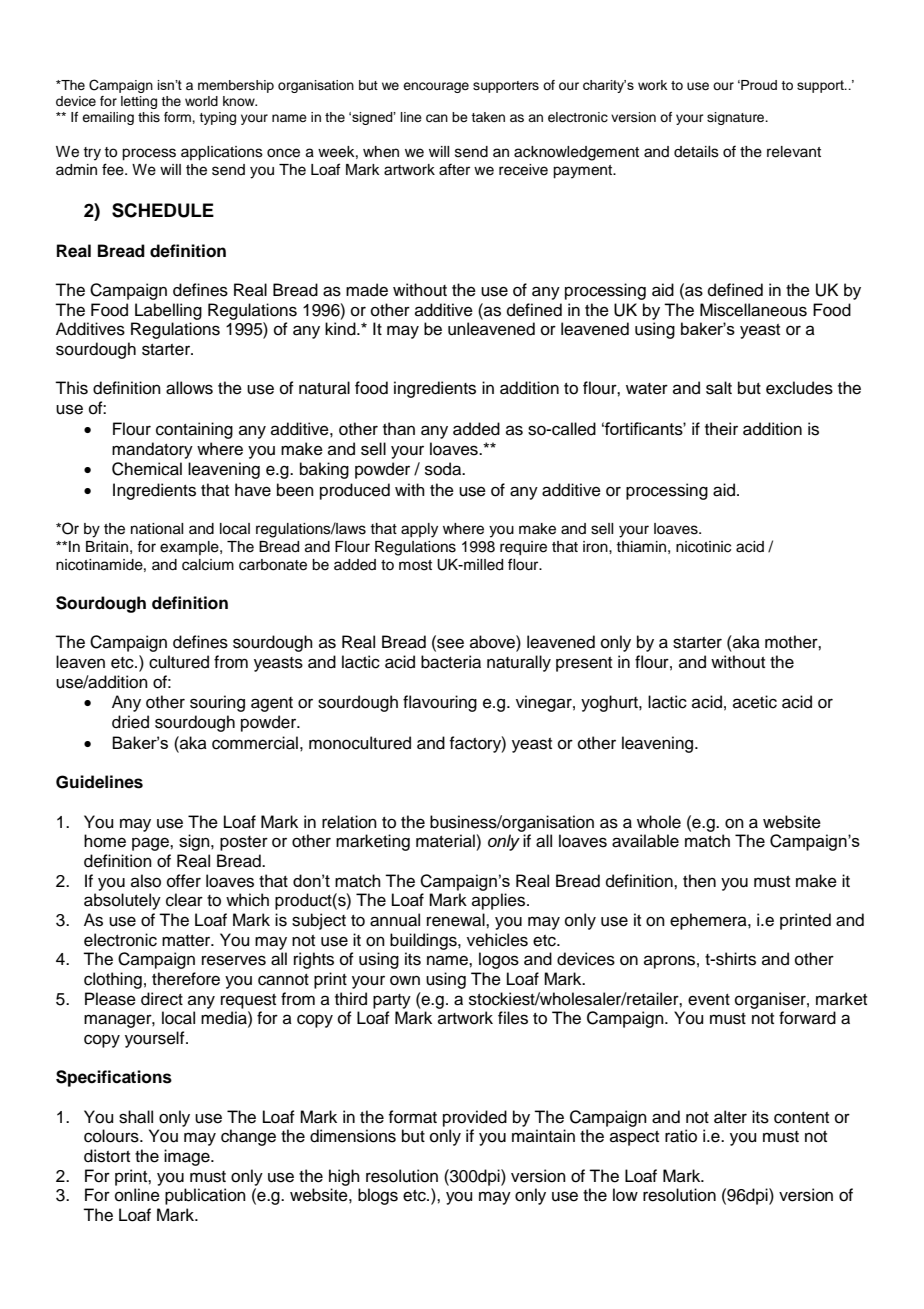 Image resolution: width=924 pixels, height=1309 pixels. Describe the element at coordinates (188, 1157) in the screenshot. I see `image` at that location.
